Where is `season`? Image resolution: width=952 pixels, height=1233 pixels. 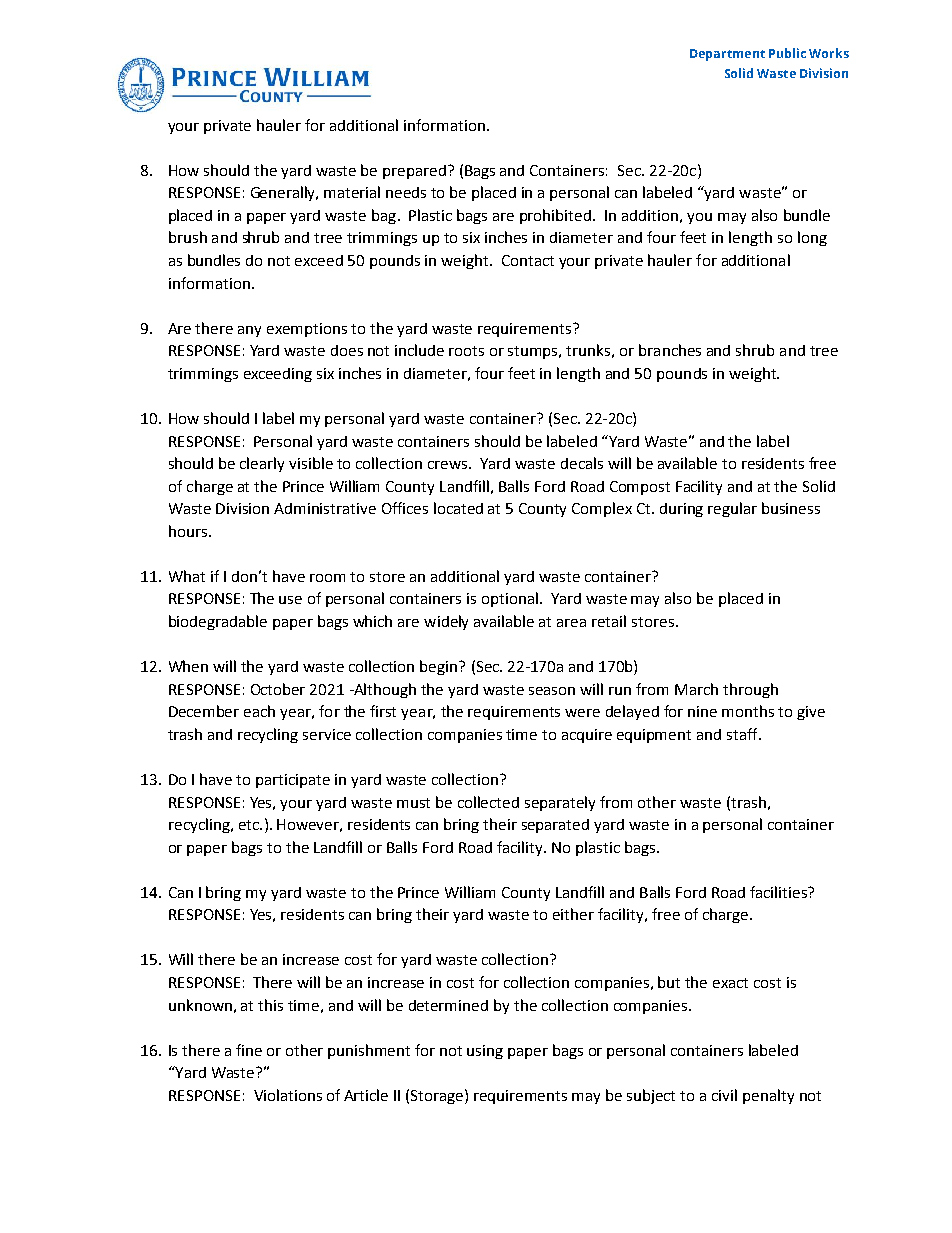 season is located at coordinates (552, 691).
